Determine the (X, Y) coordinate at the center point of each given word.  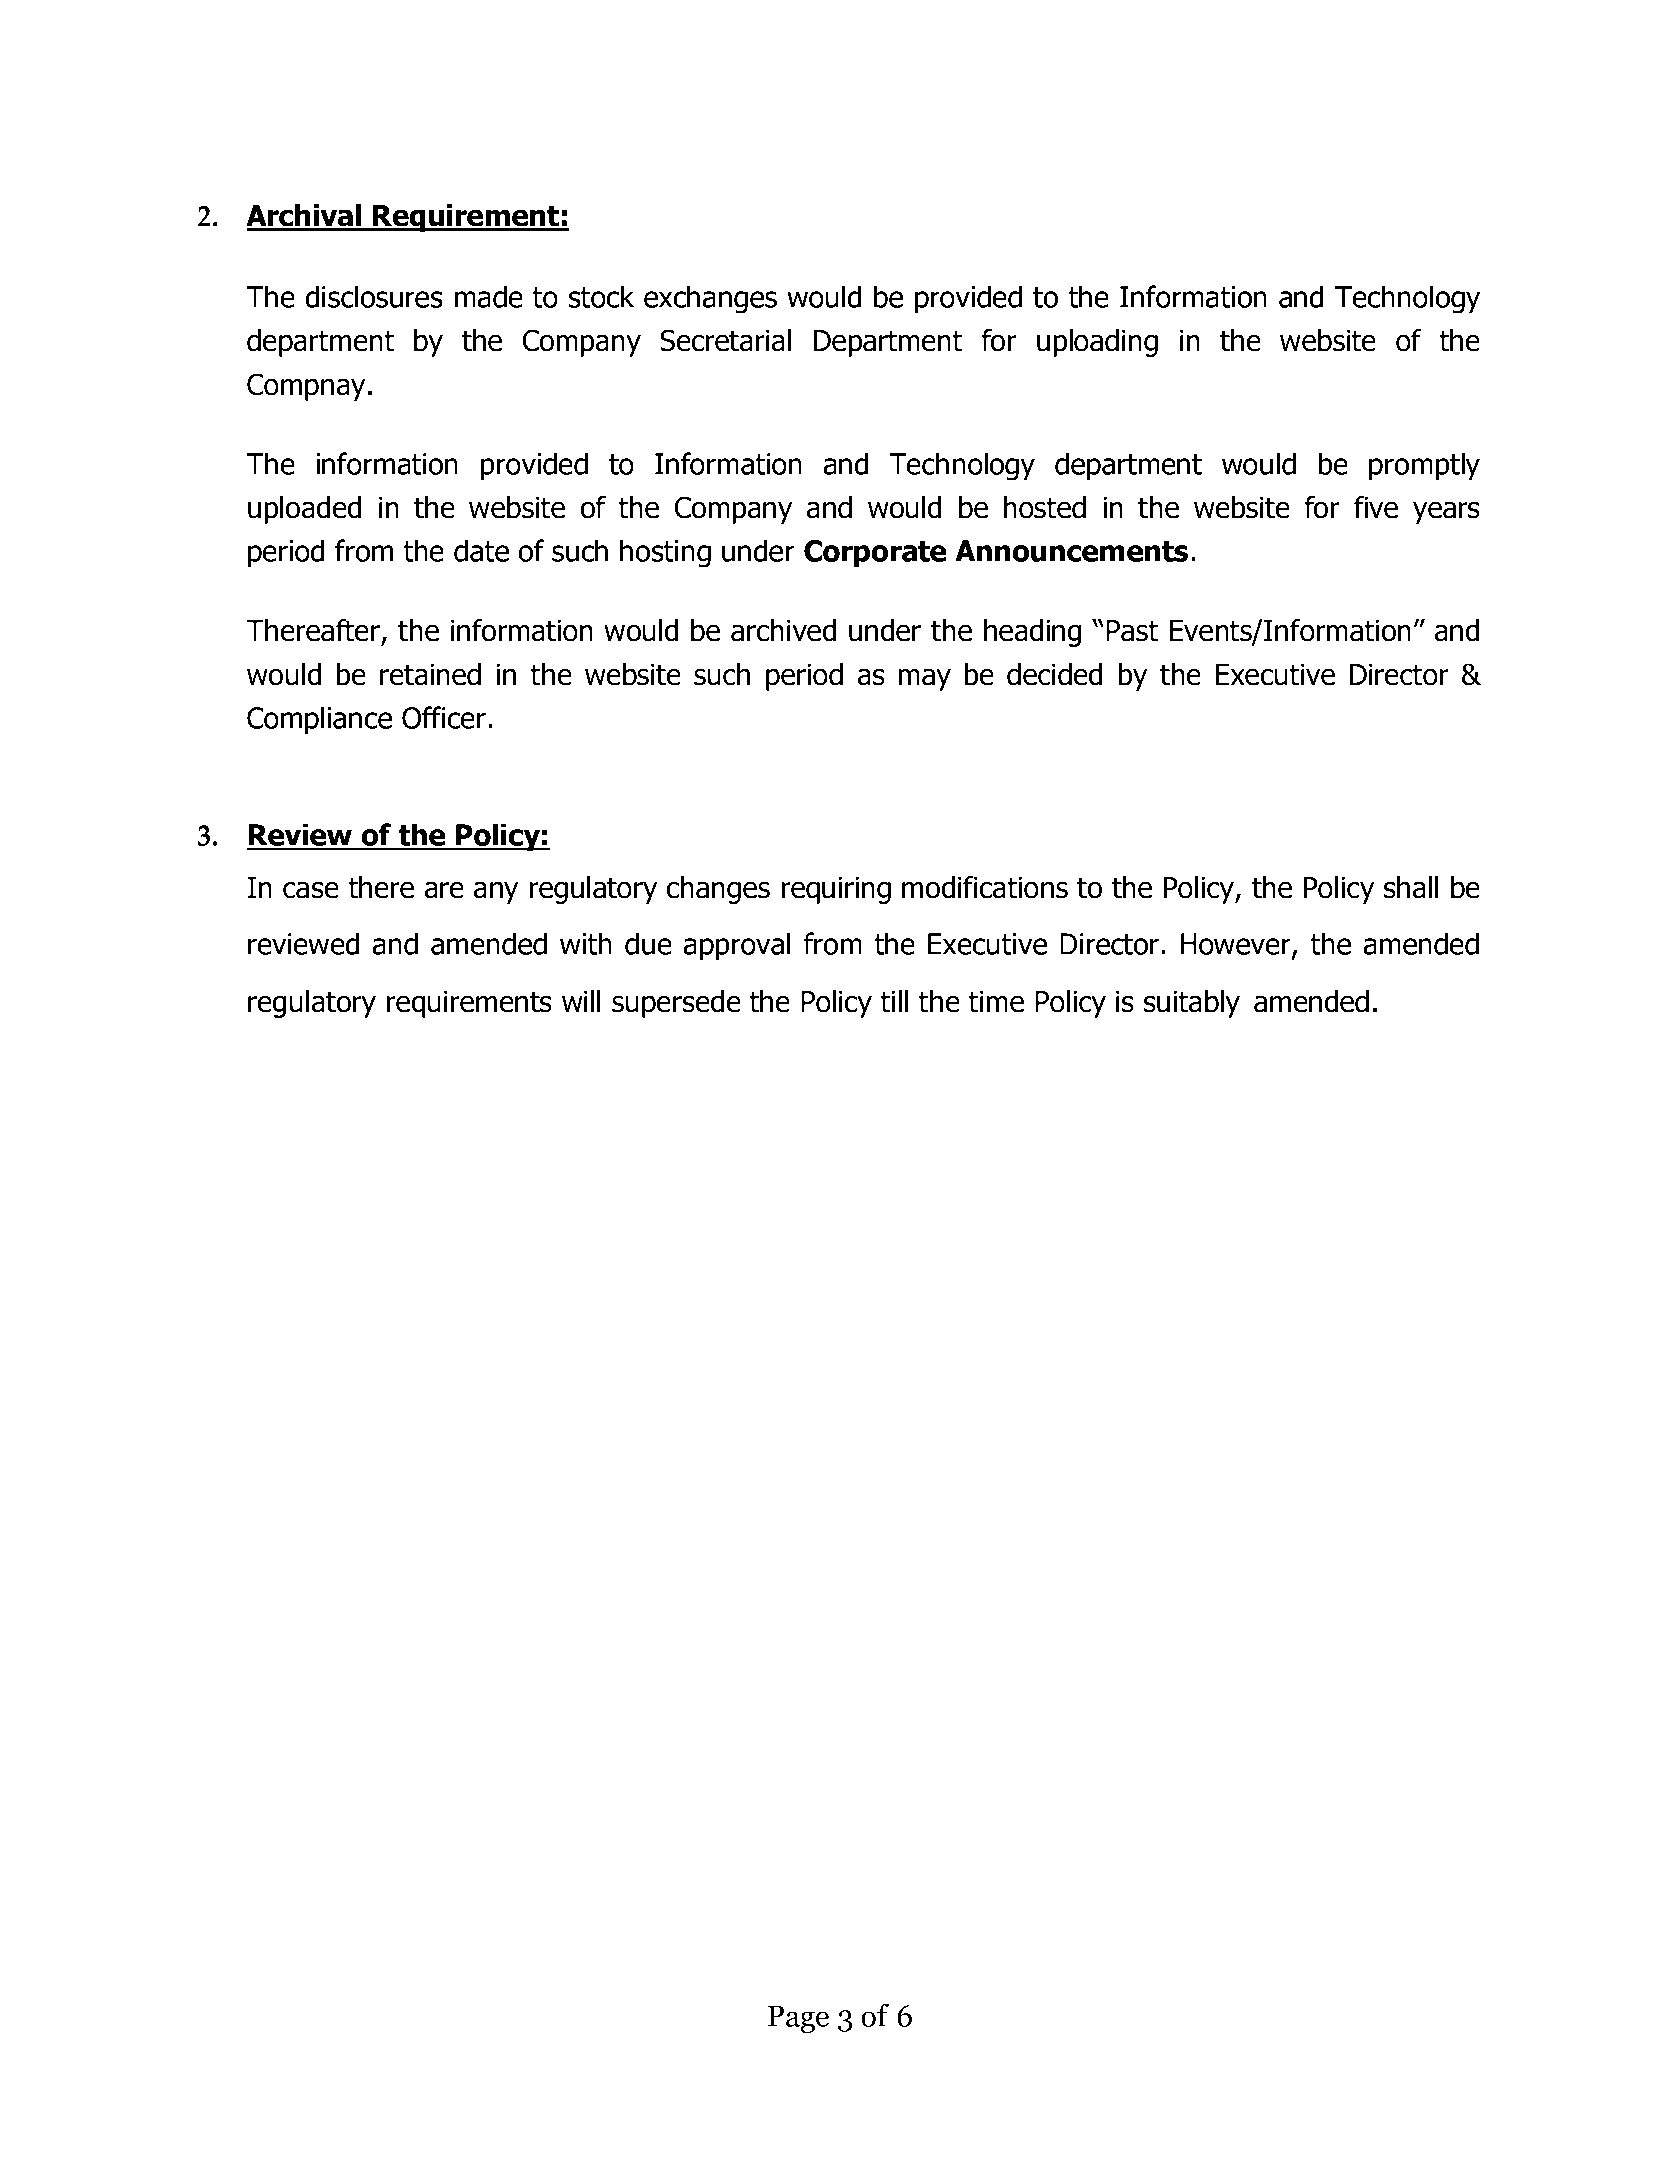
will (581, 1001)
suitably (1192, 1004)
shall (1411, 887)
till (894, 1001)
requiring (836, 890)
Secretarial (725, 340)
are (444, 890)
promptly (1424, 466)
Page (798, 2019)
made (489, 296)
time (996, 1002)
